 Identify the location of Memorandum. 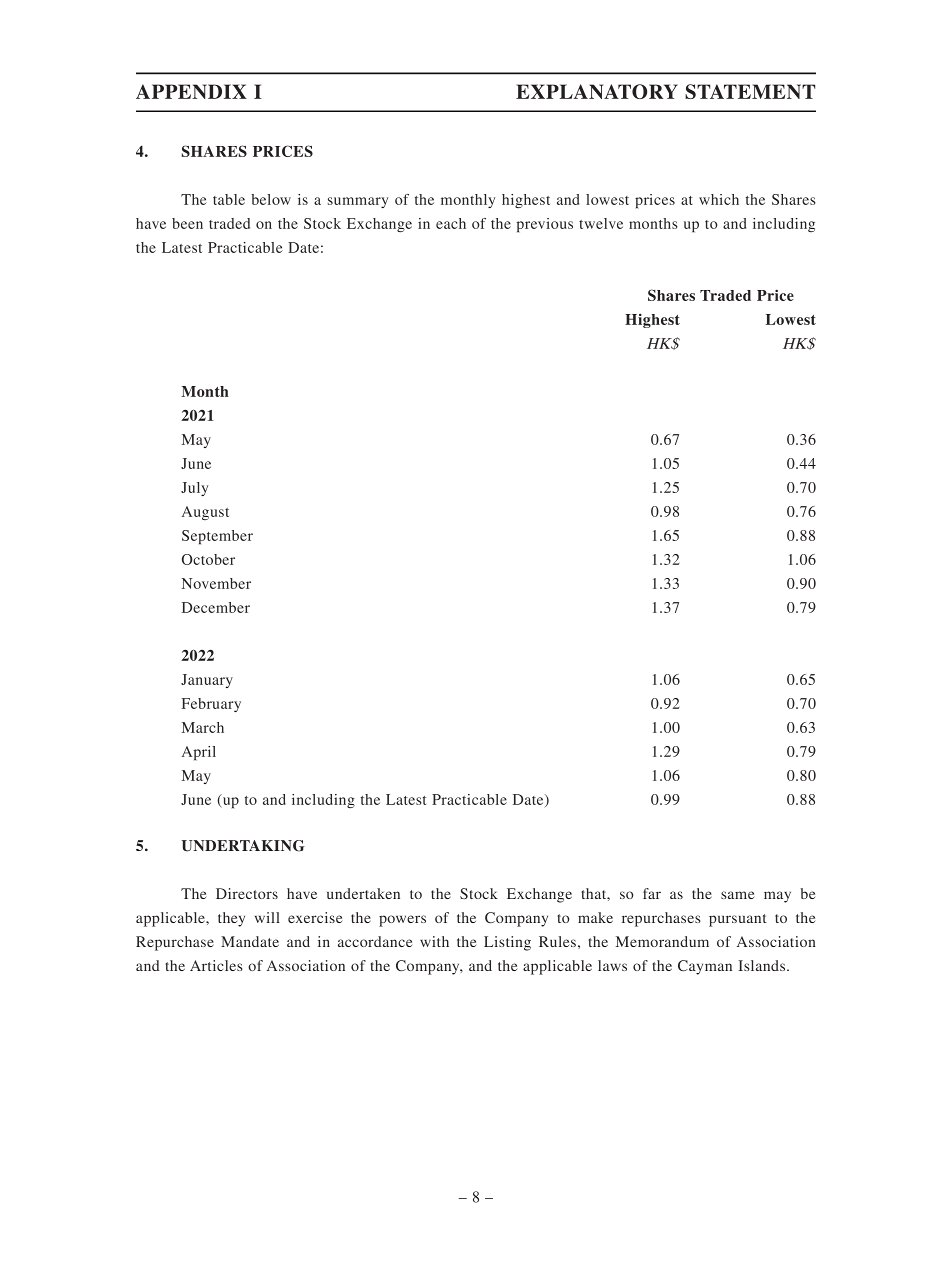
(662, 941).
